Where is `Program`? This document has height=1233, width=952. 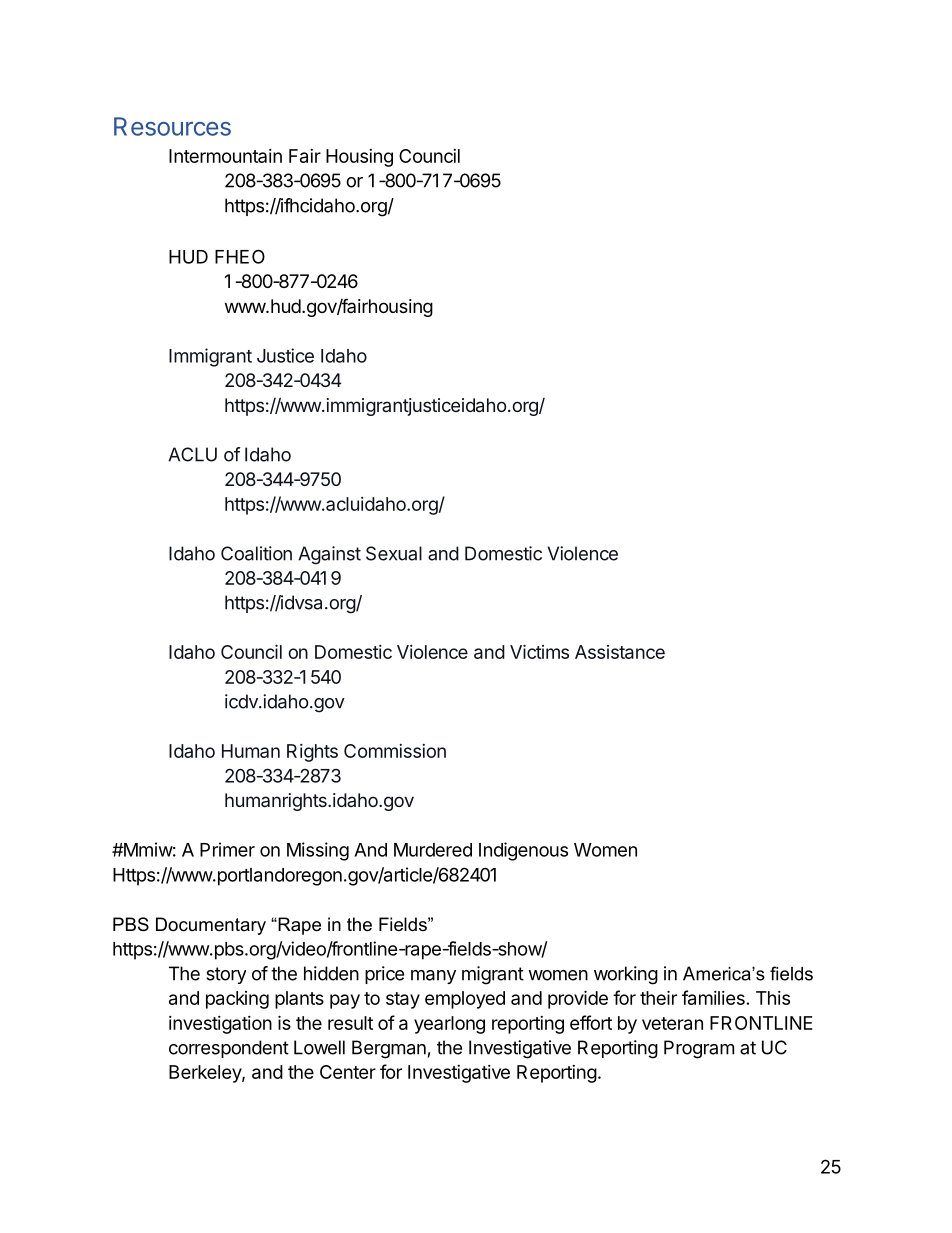 Program is located at coordinates (699, 1049).
